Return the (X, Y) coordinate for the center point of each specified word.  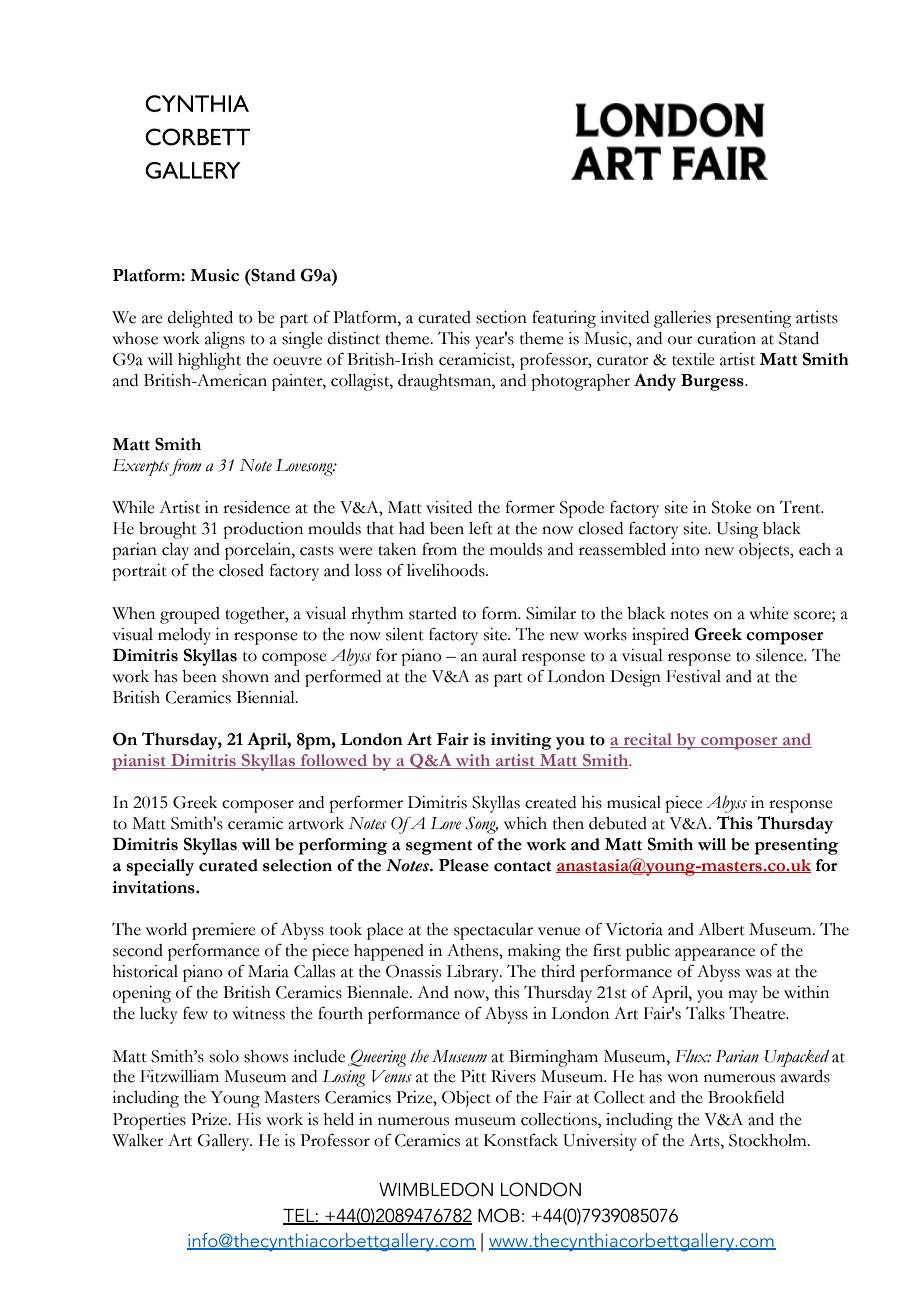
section (501, 317)
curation (726, 338)
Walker (138, 1140)
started (433, 613)
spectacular (493, 931)
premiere (224, 931)
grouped (190, 615)
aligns (225, 340)
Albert (722, 929)
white (769, 613)
